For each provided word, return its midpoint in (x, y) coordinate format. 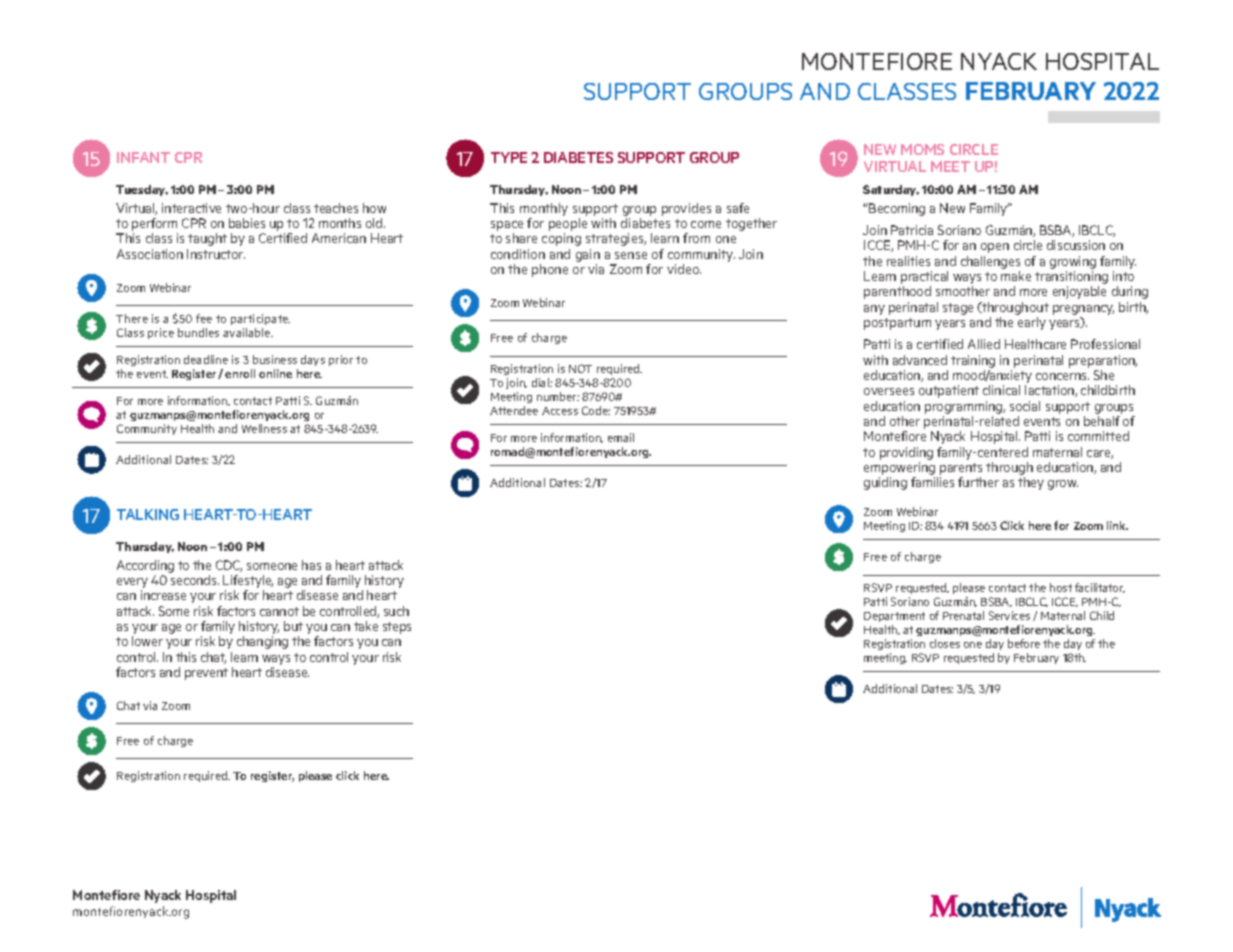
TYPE (509, 157)
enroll (240, 373)
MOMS (922, 149)
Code (596, 410)
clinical (1001, 390)
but (293, 626)
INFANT (143, 157)
